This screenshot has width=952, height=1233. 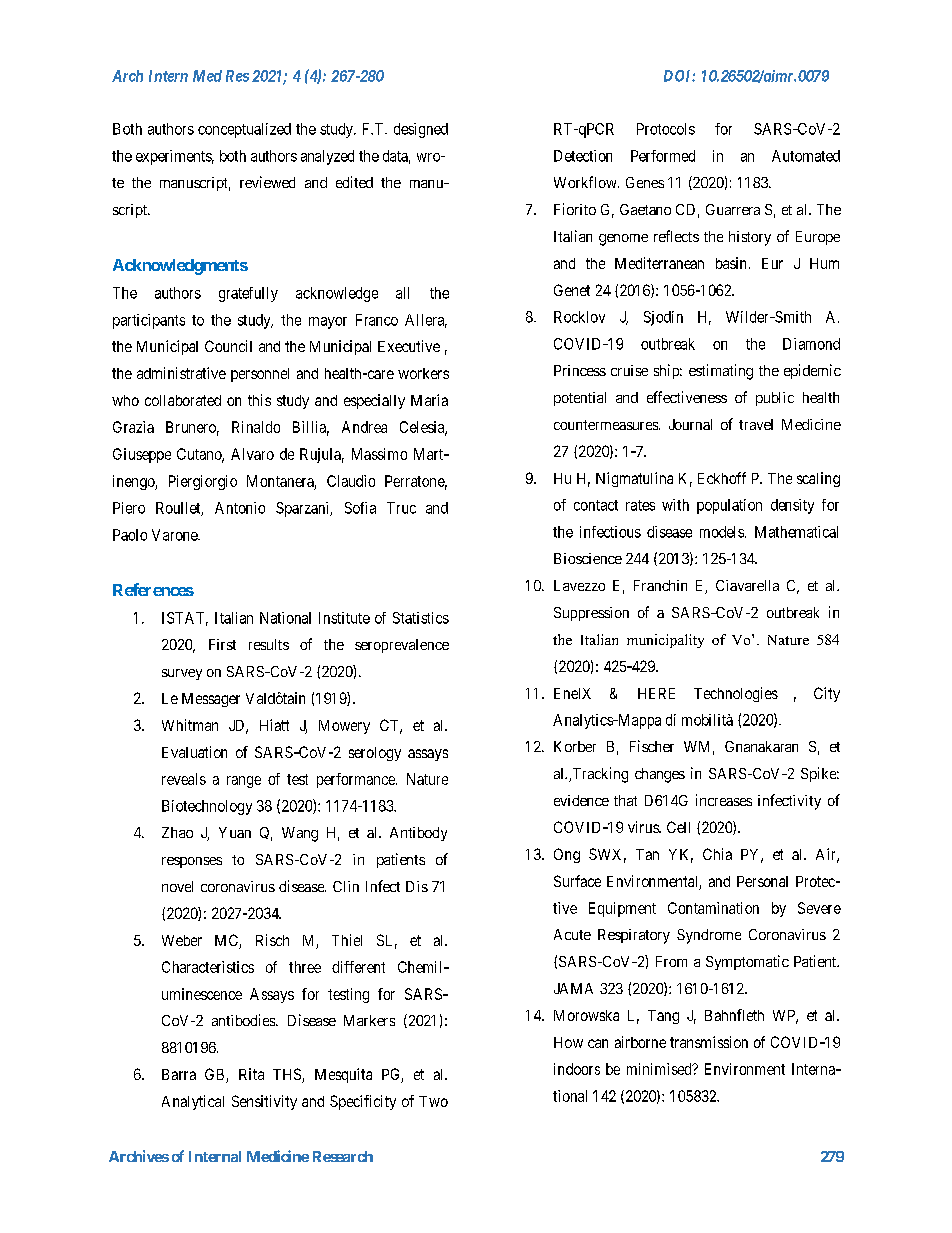 I want to click on workers, so click(x=423, y=373).
